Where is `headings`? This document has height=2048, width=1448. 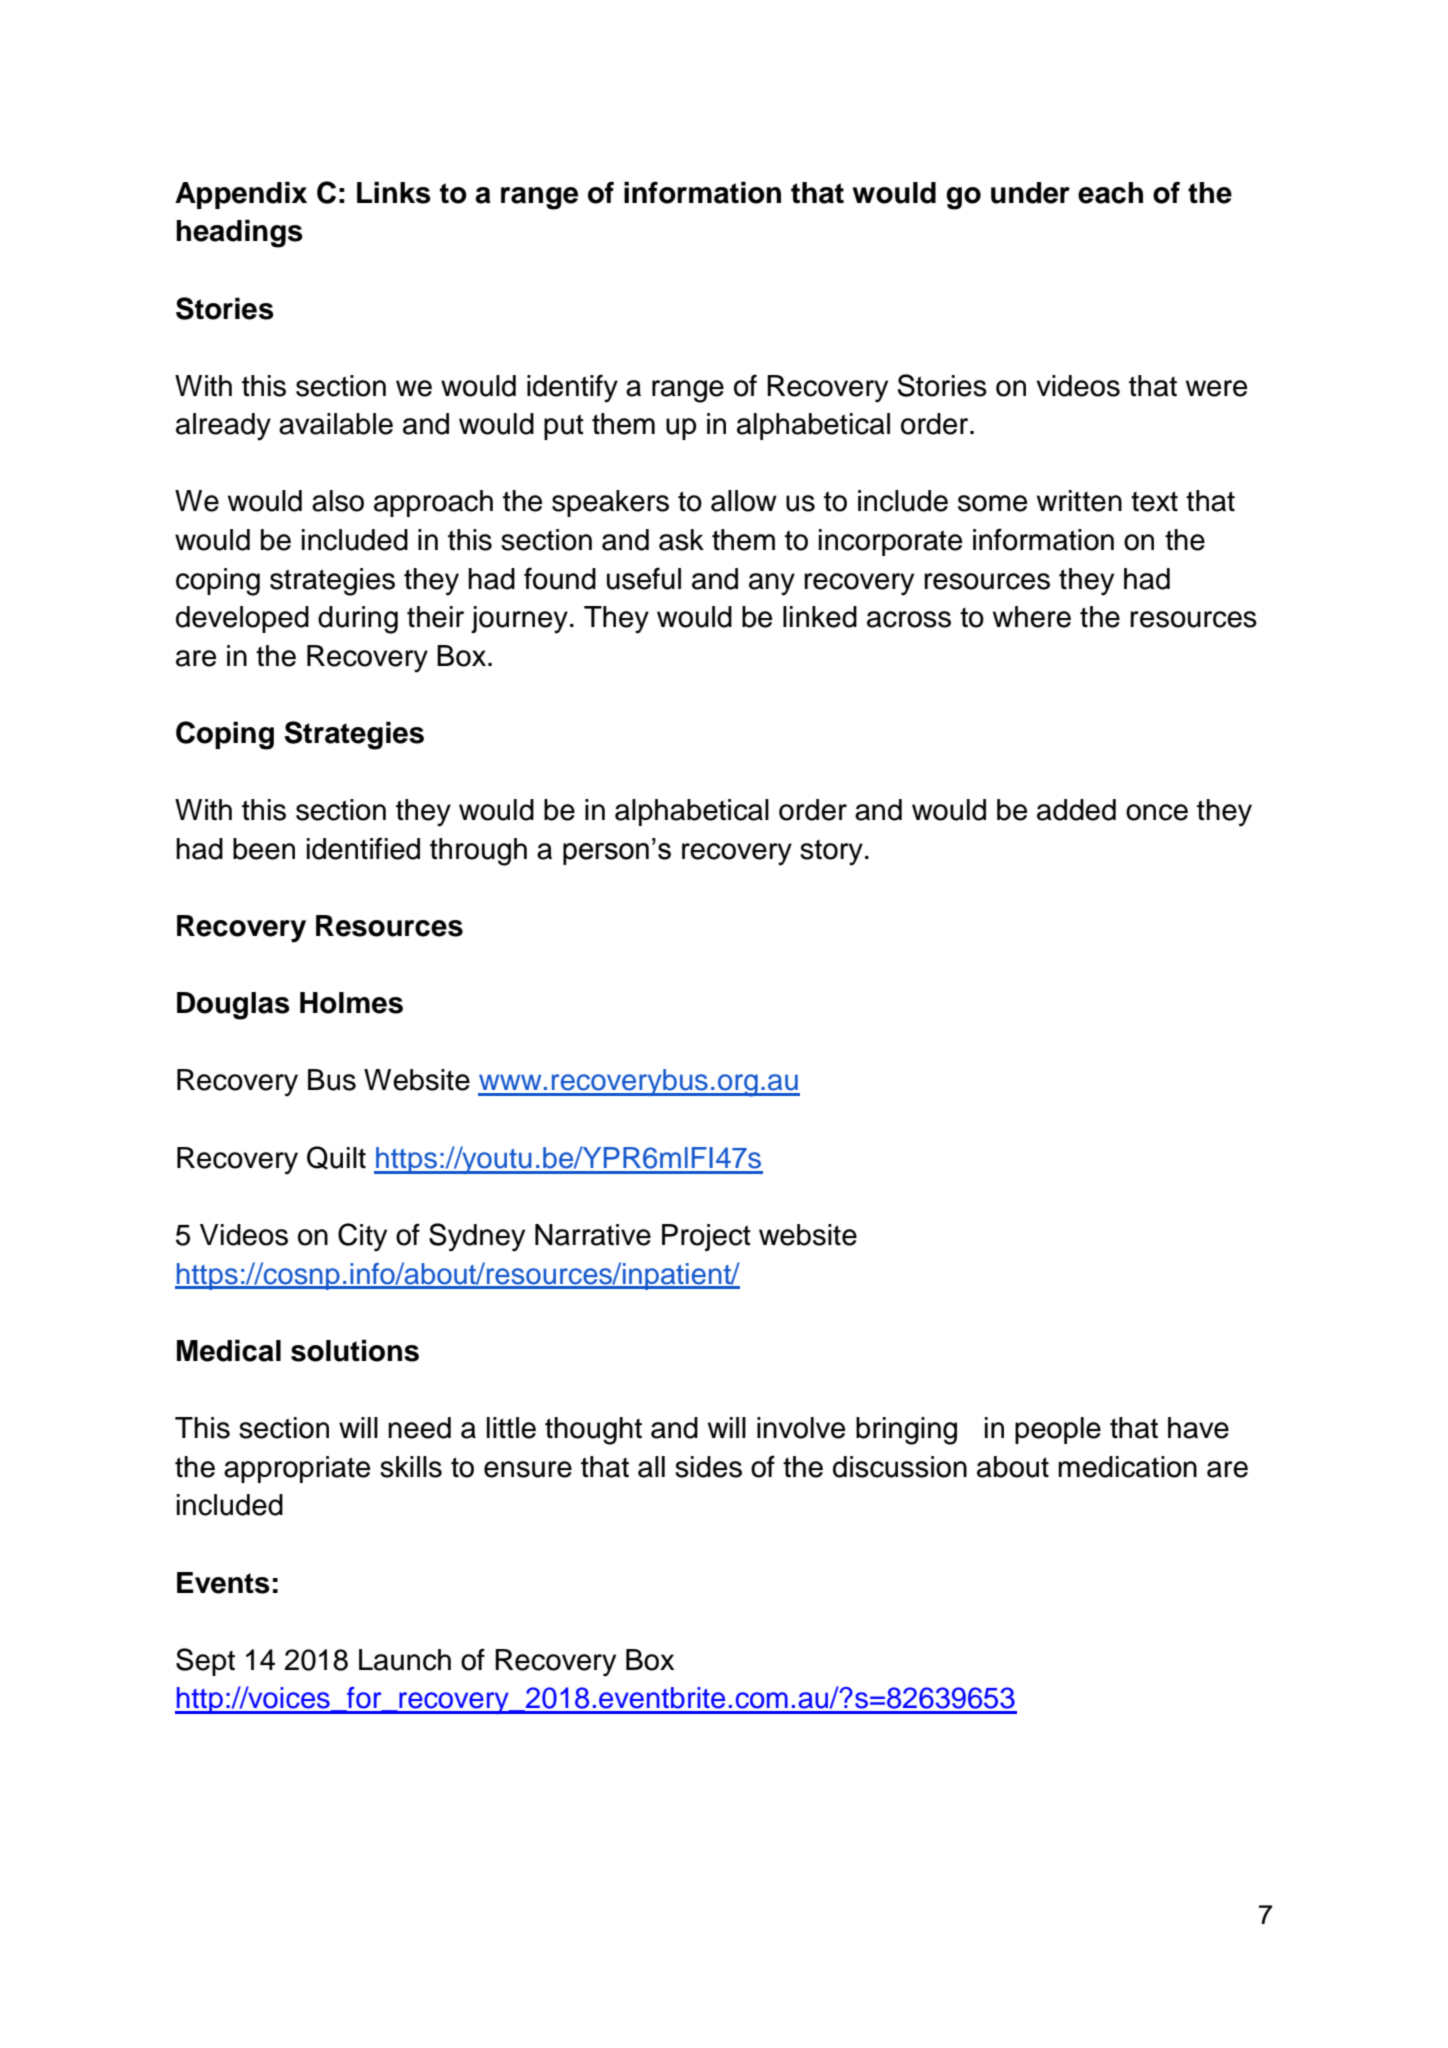 headings is located at coordinates (239, 233).
